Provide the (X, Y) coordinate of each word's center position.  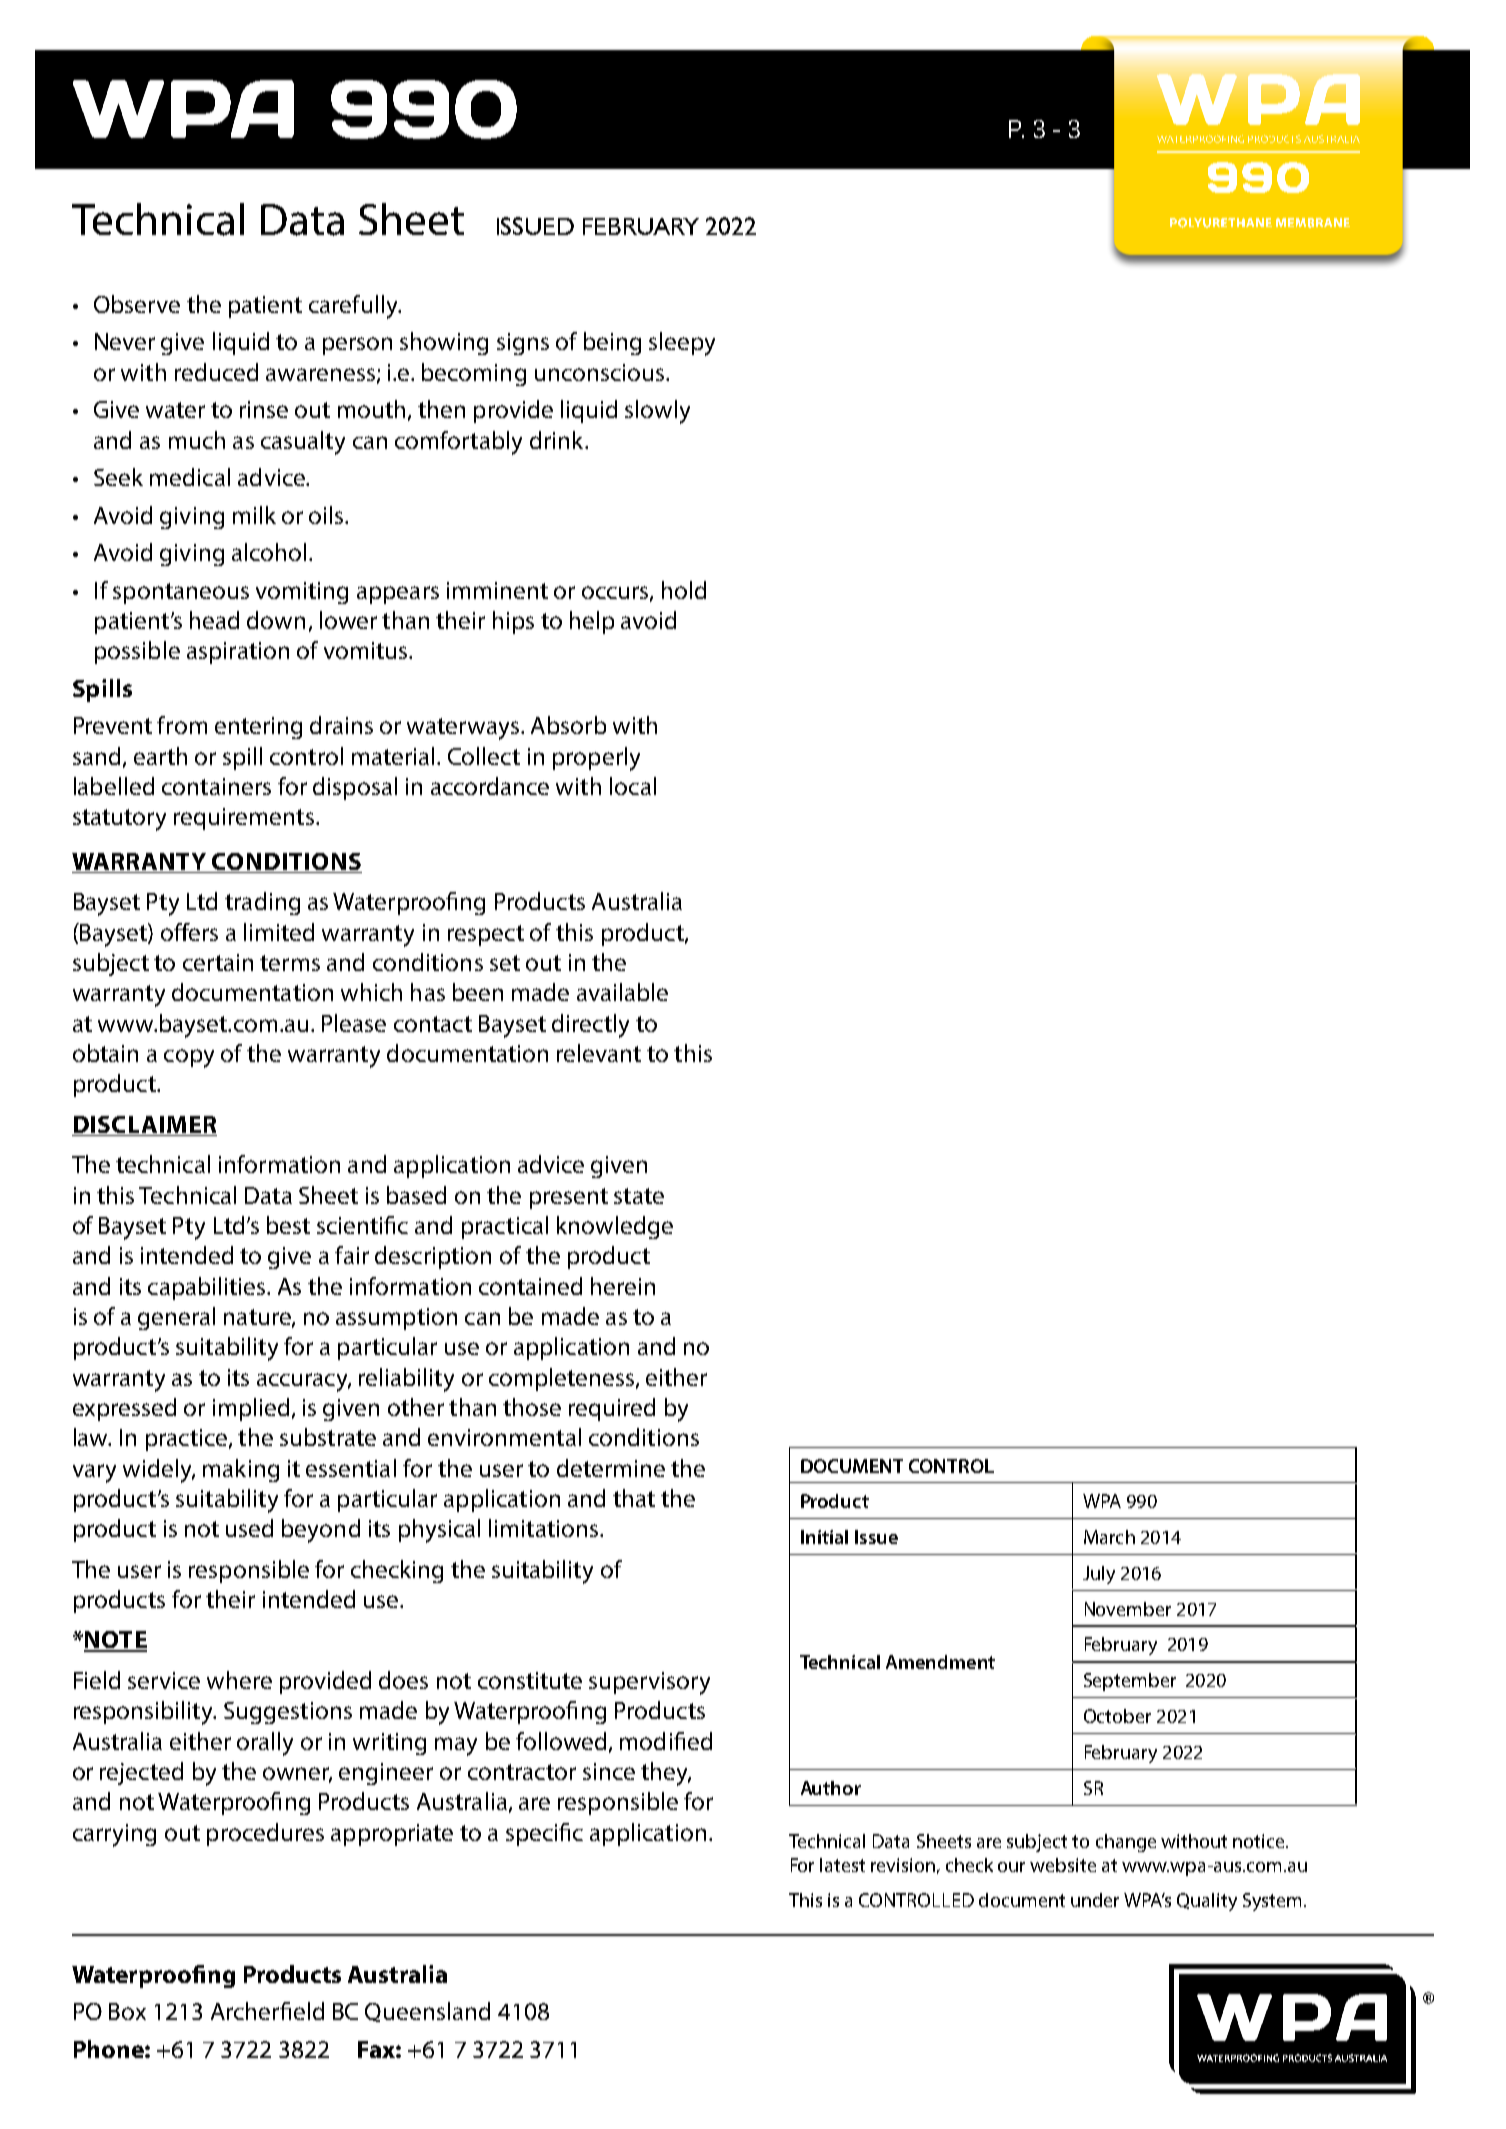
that (634, 1498)
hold (684, 590)
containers (216, 786)
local (633, 786)
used (249, 1528)
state (639, 1196)
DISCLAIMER (144, 1126)
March (1109, 1537)
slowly (657, 412)
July (1099, 1575)
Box (127, 2011)
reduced (216, 372)
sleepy (682, 344)
